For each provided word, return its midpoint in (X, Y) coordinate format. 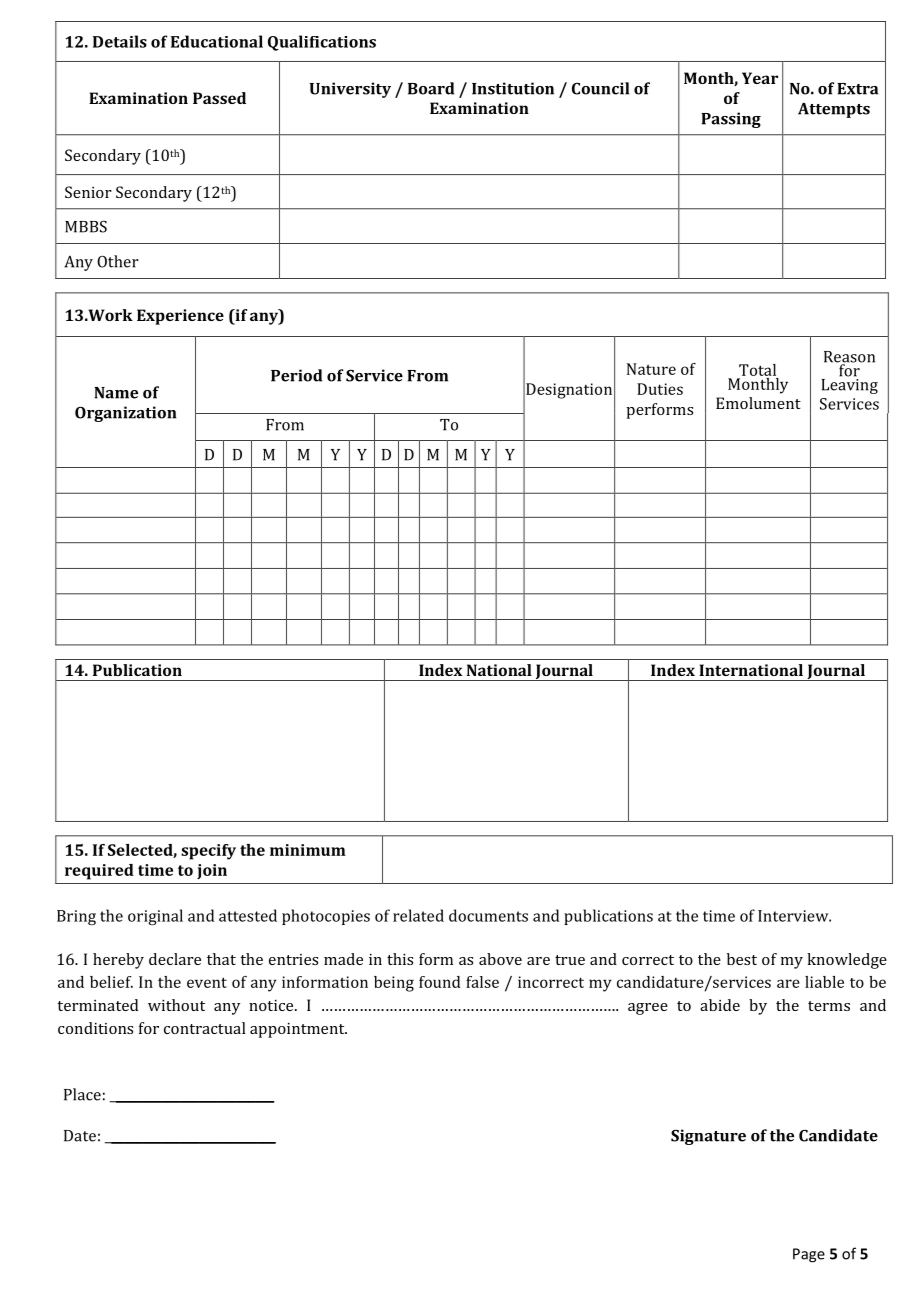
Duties (660, 389)
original (155, 917)
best (742, 959)
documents (488, 915)
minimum (308, 850)
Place (82, 1094)
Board (431, 88)
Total (757, 370)
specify (208, 852)
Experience (180, 317)
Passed (219, 98)
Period (296, 375)
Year (760, 78)
